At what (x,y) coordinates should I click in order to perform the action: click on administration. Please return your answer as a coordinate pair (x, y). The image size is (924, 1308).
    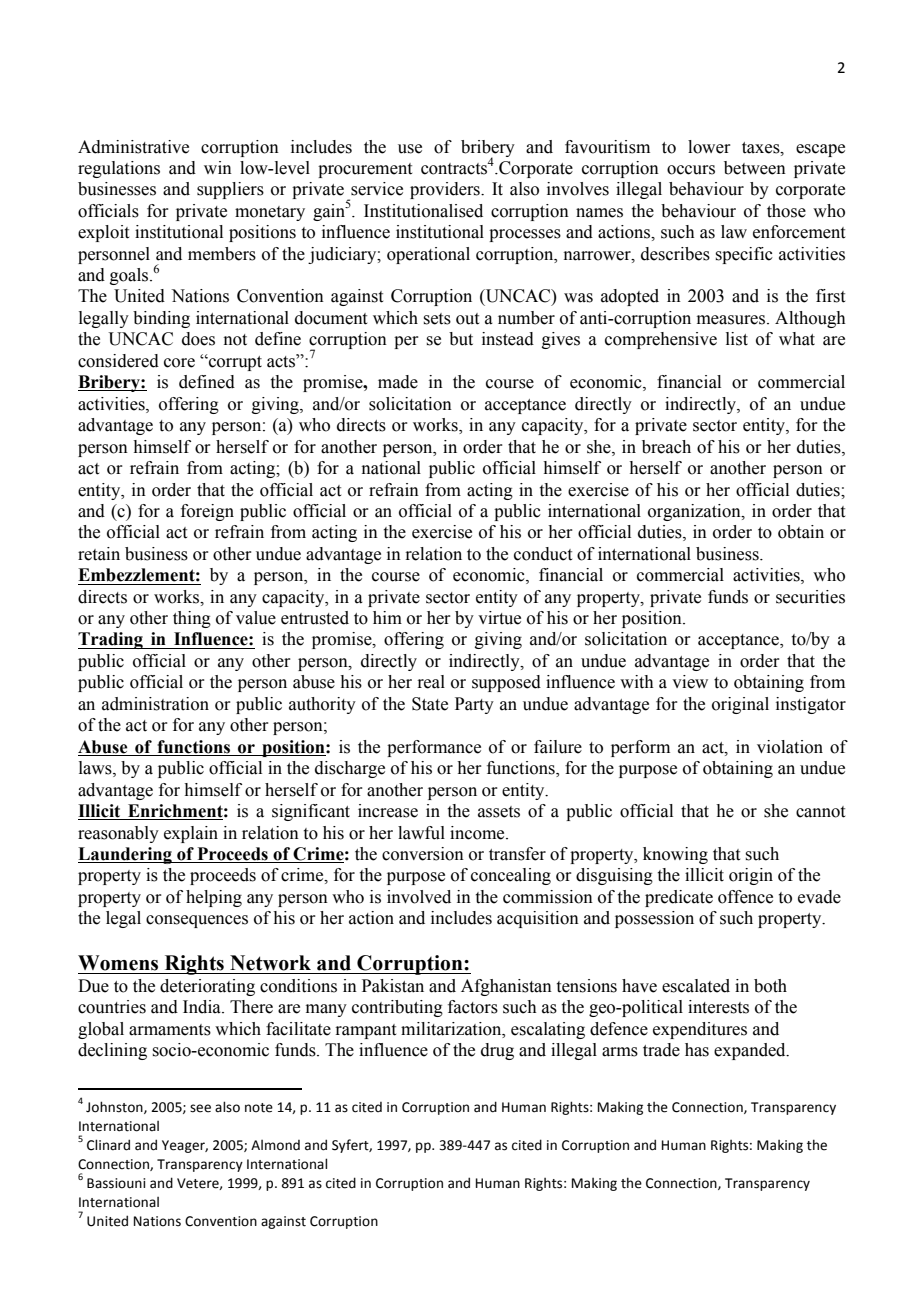
    Looking at the image, I should click on (155, 704).
